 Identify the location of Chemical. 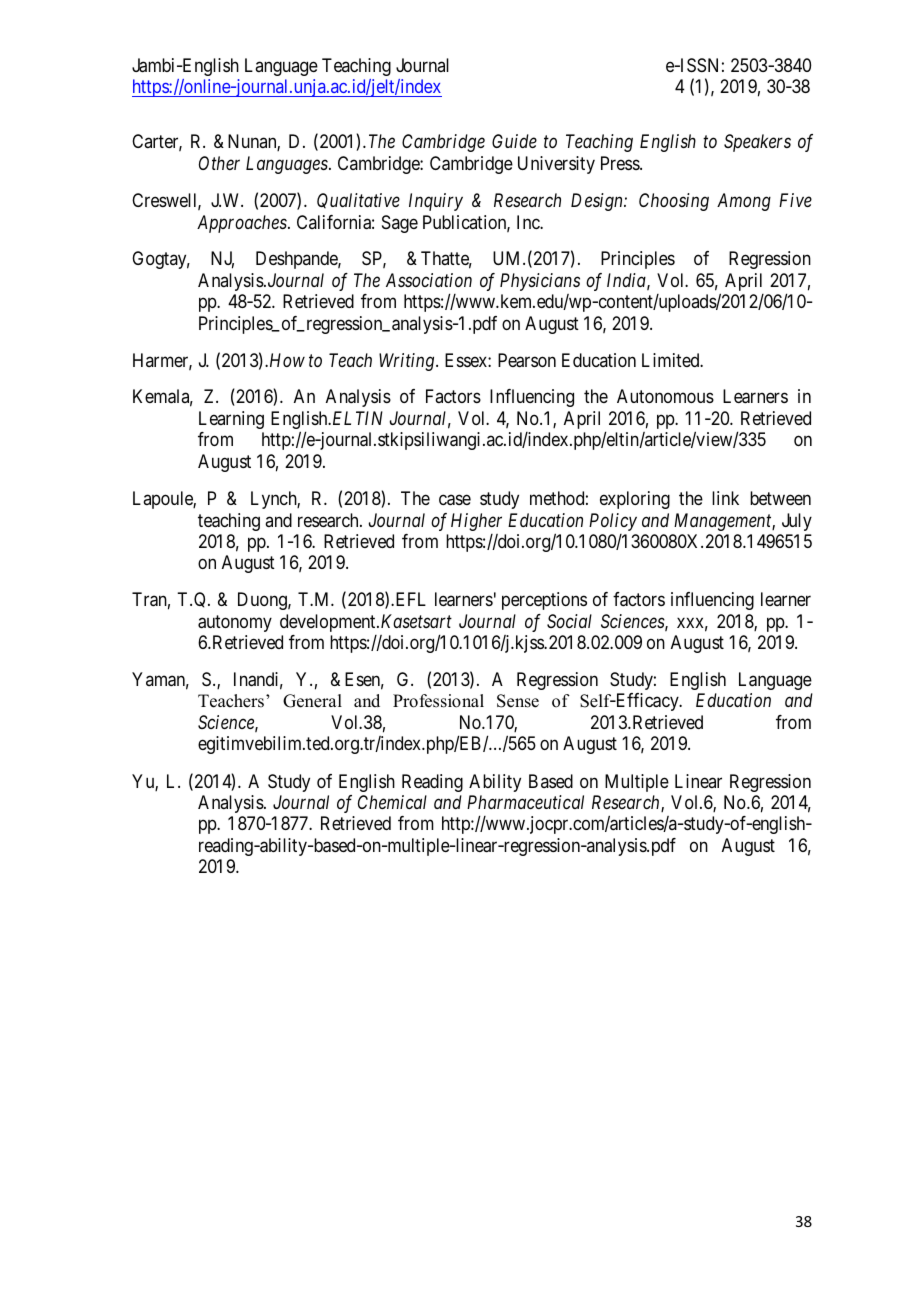
(392, 802).
